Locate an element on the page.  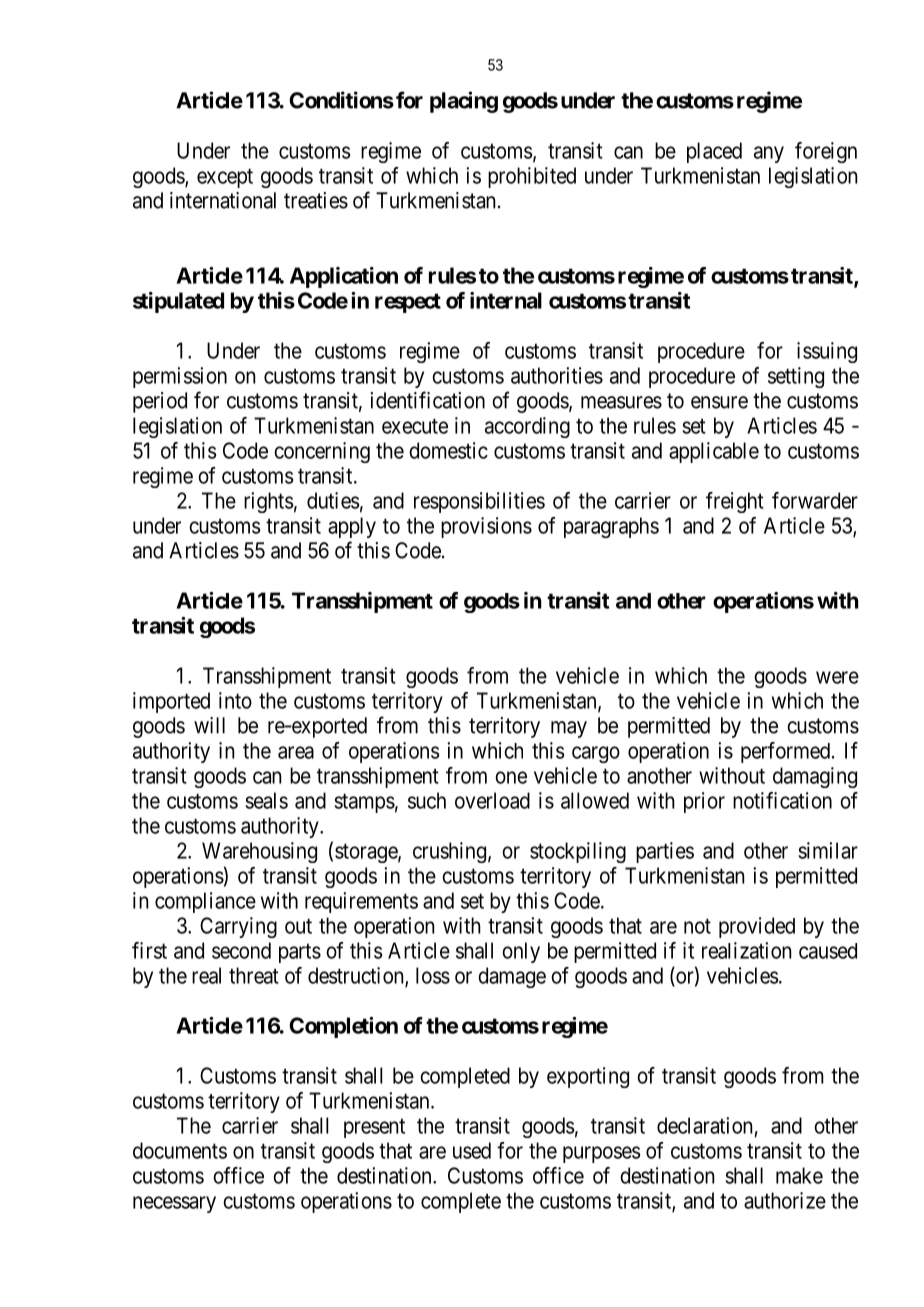
except is located at coordinates (225, 178).
